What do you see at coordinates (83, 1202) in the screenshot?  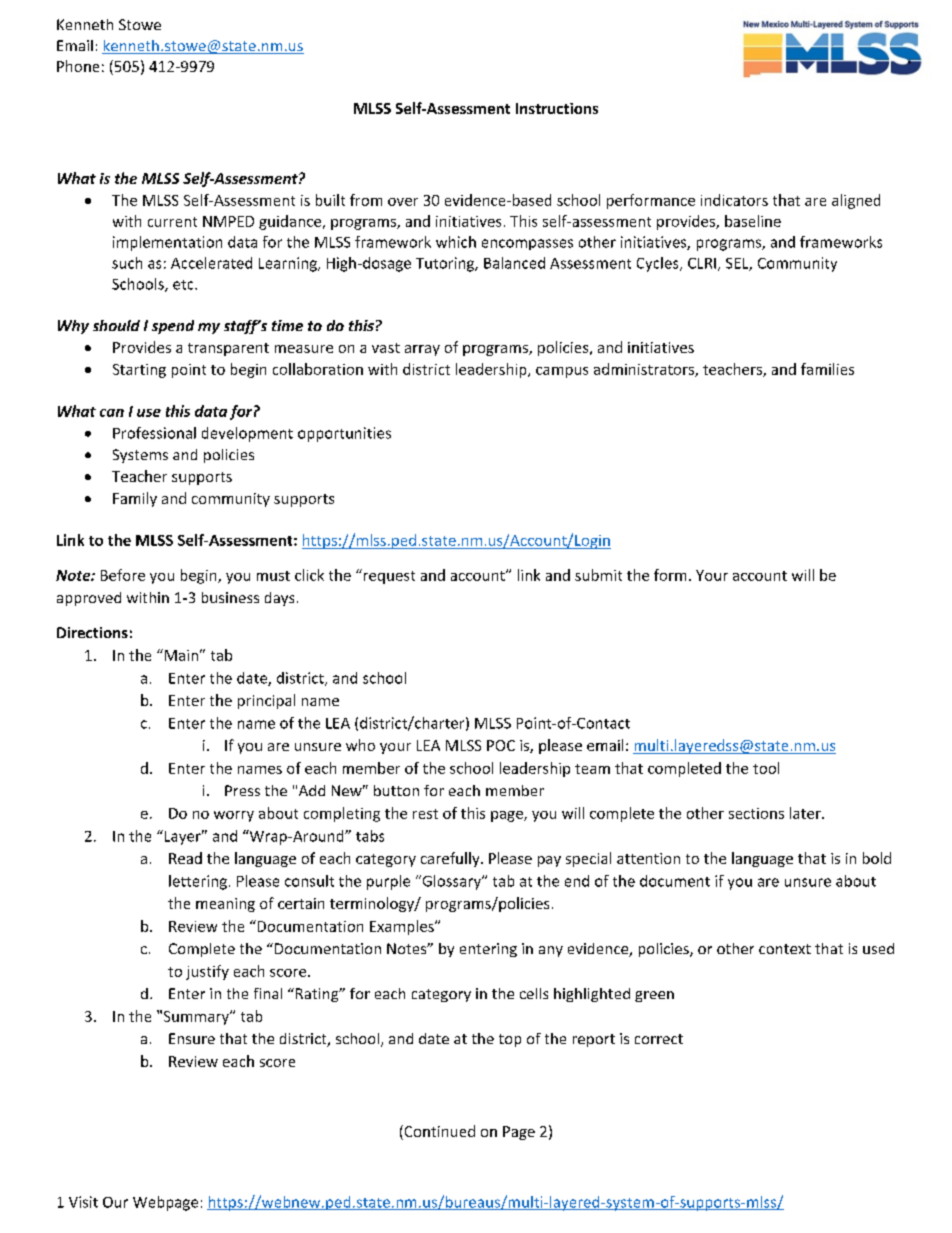 I see `Visit` at bounding box center [83, 1202].
